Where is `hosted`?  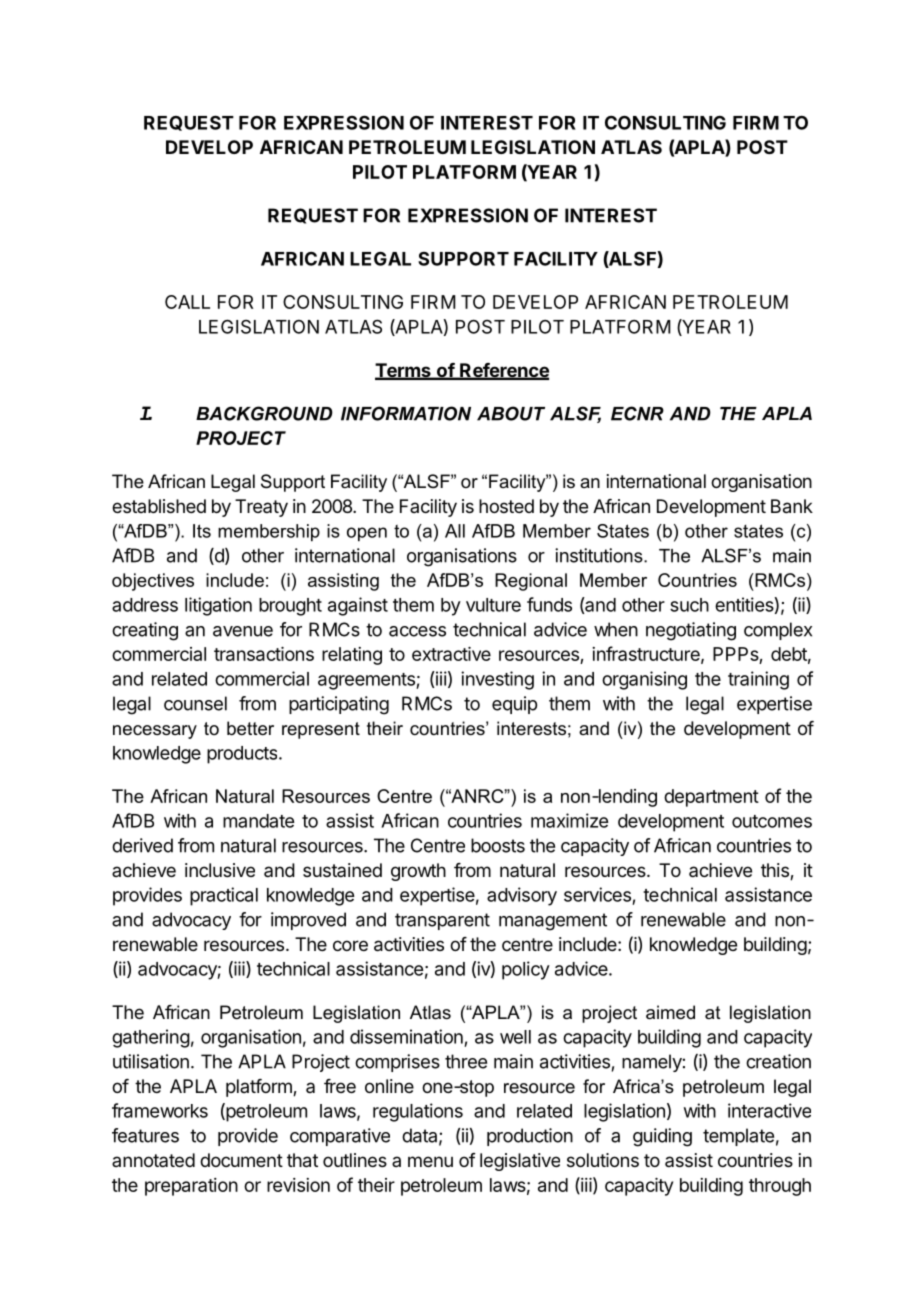 hosted is located at coordinates (506, 506).
